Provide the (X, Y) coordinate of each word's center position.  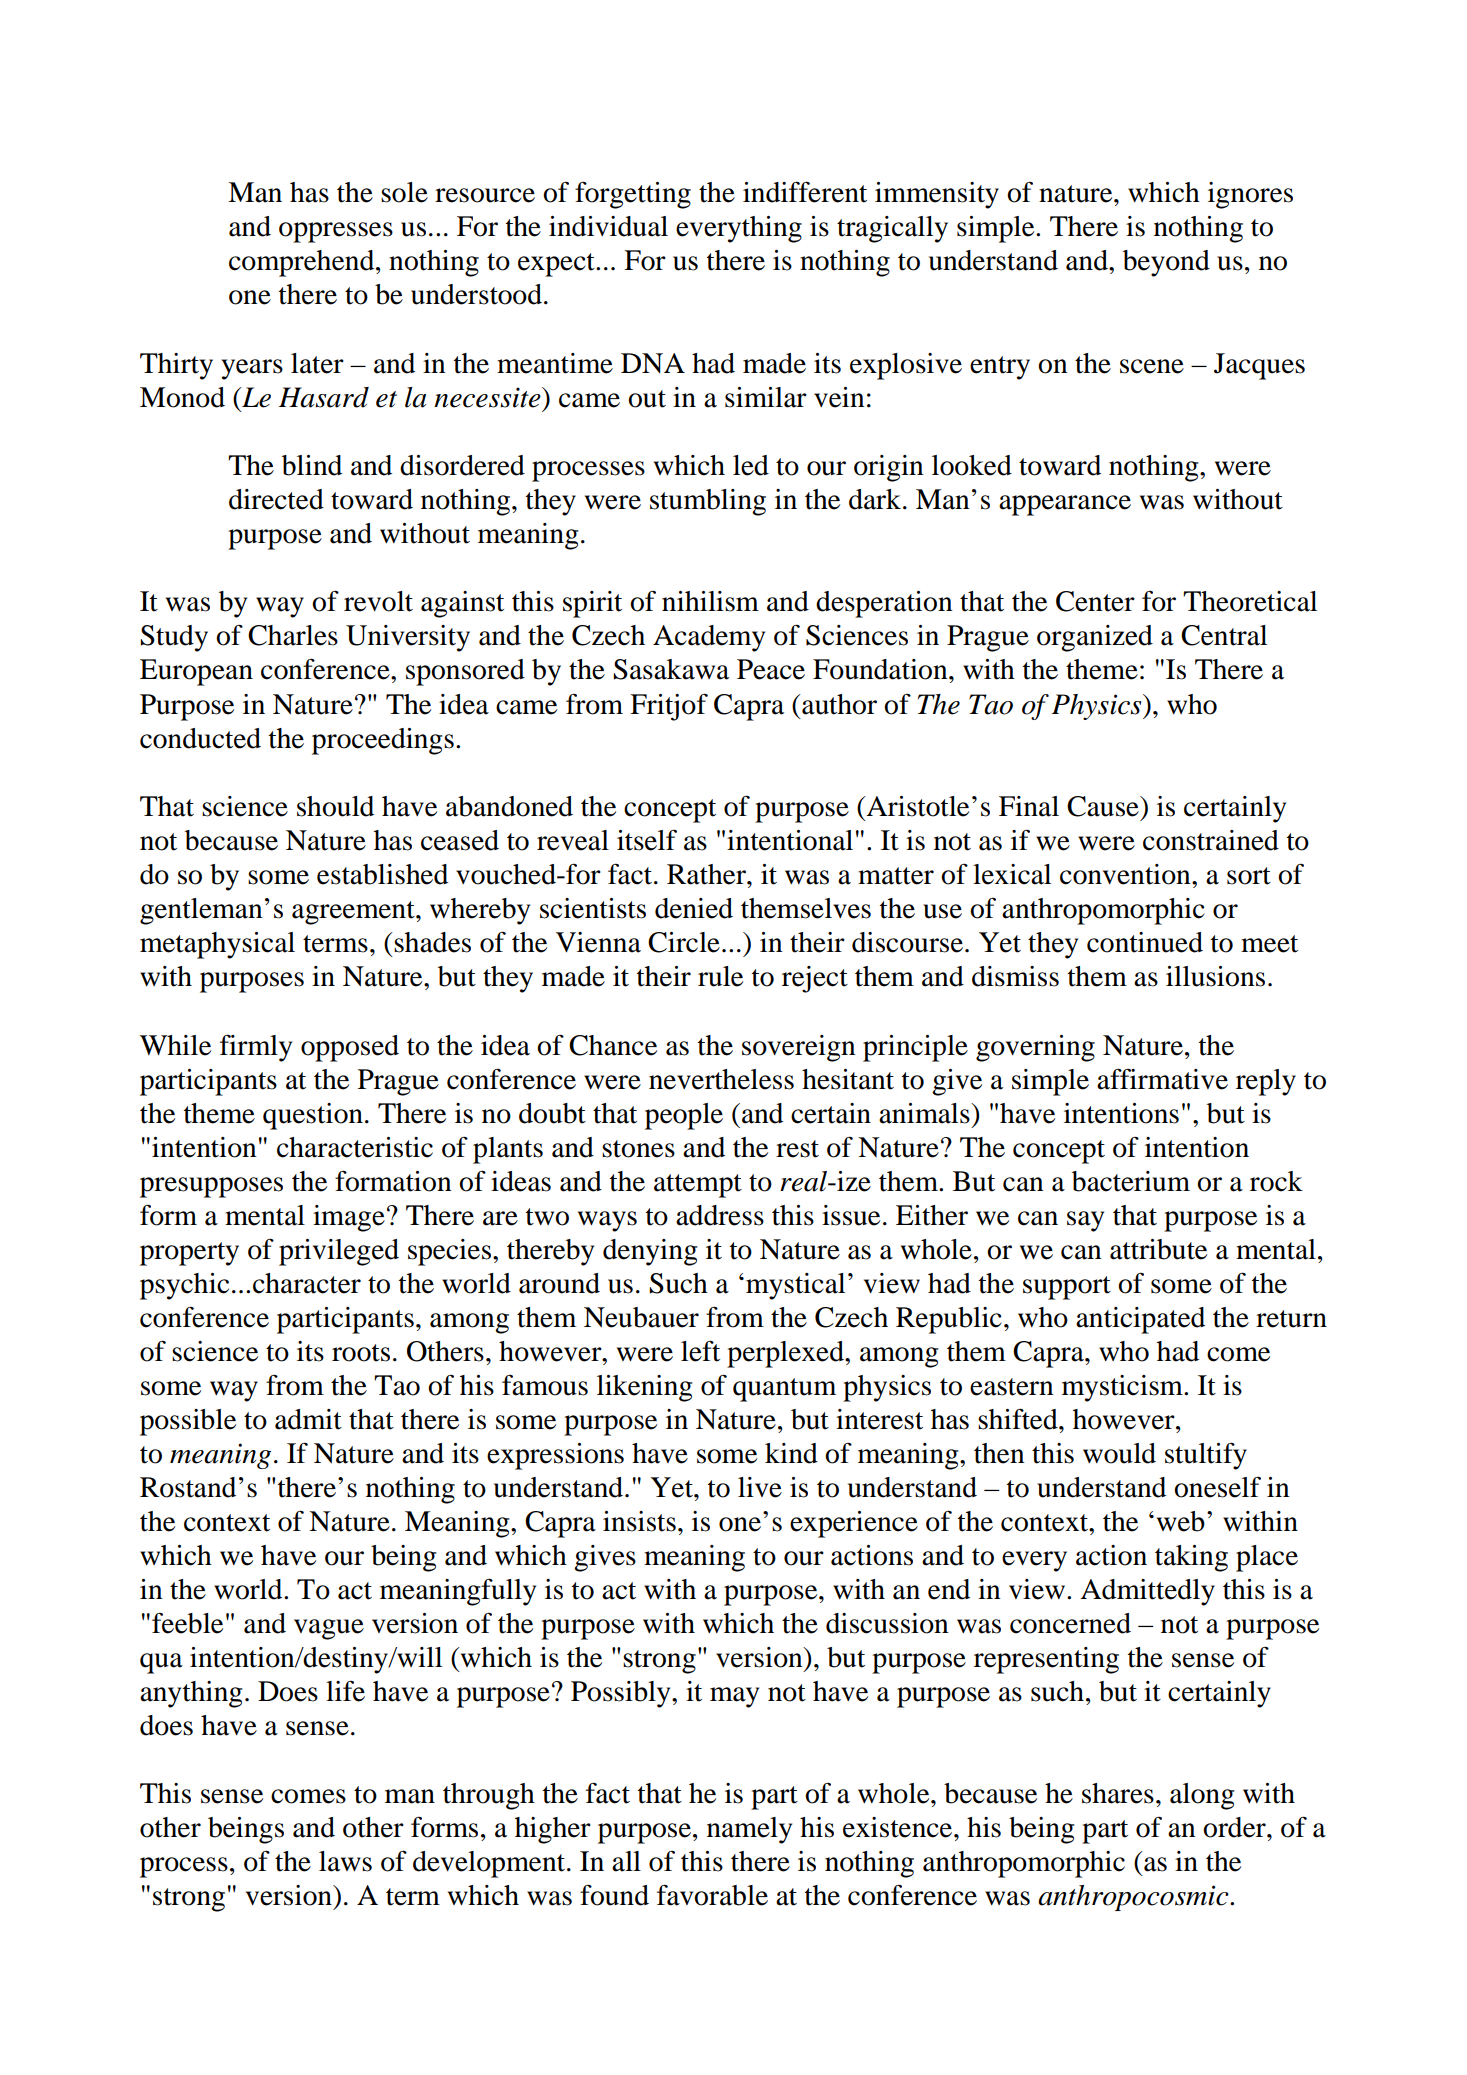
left (700, 1351)
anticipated (1140, 1320)
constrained (1211, 840)
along (1202, 1796)
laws (345, 1861)
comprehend (303, 263)
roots (361, 1353)
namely (749, 1830)
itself (647, 840)
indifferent (805, 192)
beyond (1166, 263)
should (335, 806)
